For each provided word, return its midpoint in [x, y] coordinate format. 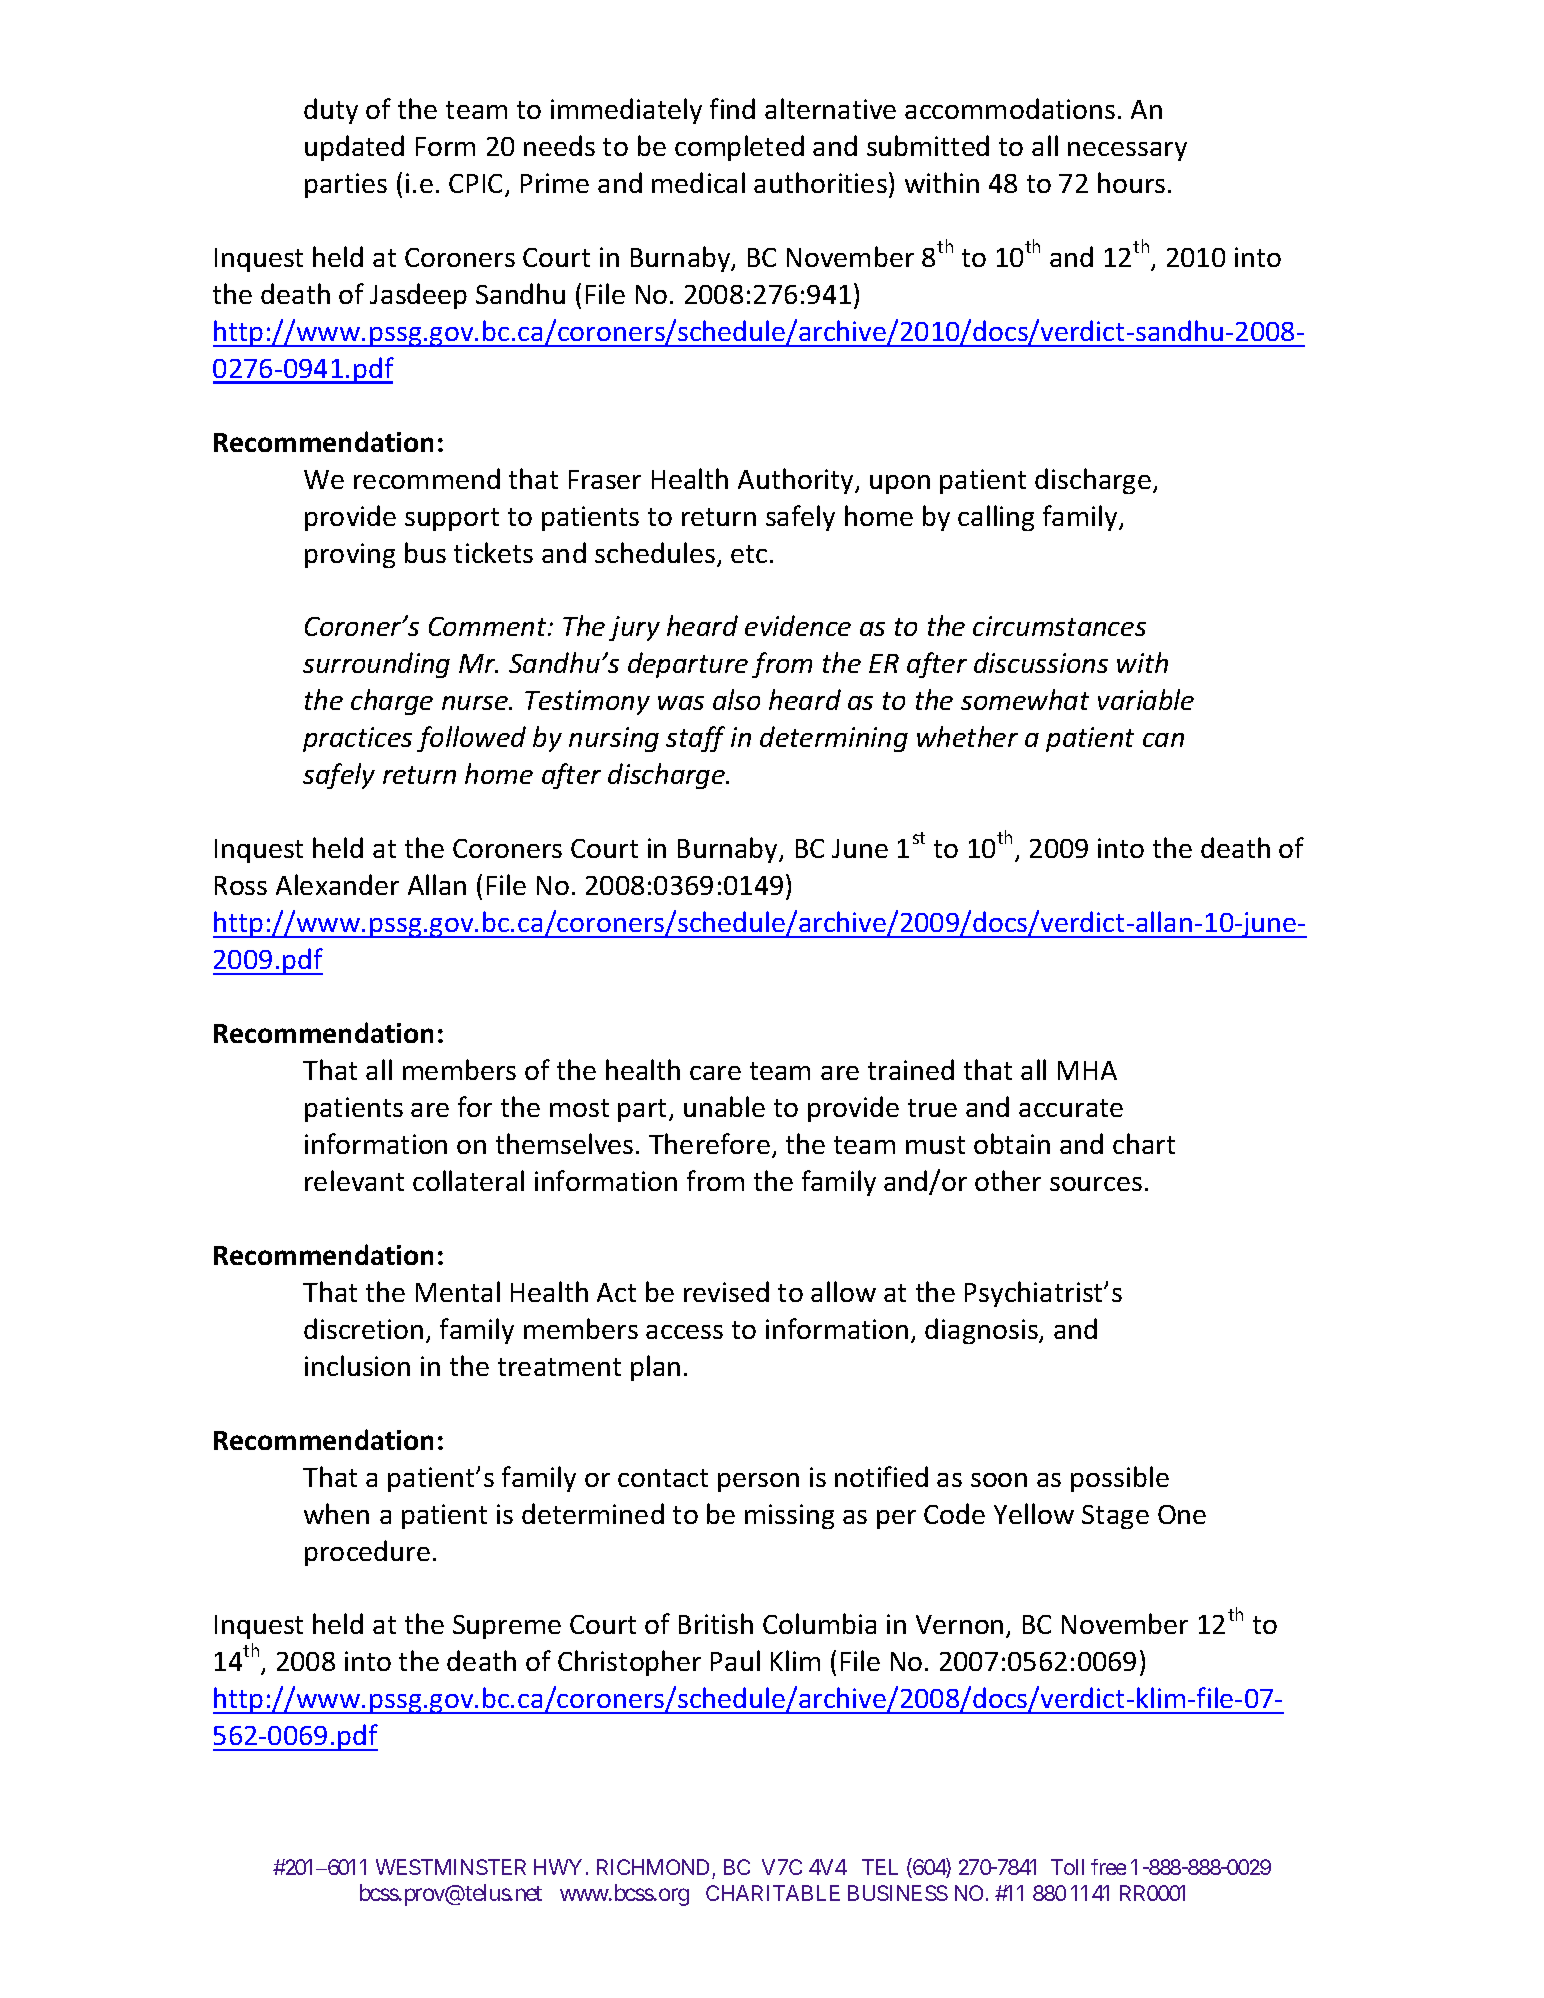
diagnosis [982, 1331]
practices [357, 739]
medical [698, 182]
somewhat [1025, 699]
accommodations [1010, 108]
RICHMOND [655, 1869]
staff [695, 739]
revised [726, 1291]
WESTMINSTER [451, 1867]
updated [354, 148]
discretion [363, 1328]
